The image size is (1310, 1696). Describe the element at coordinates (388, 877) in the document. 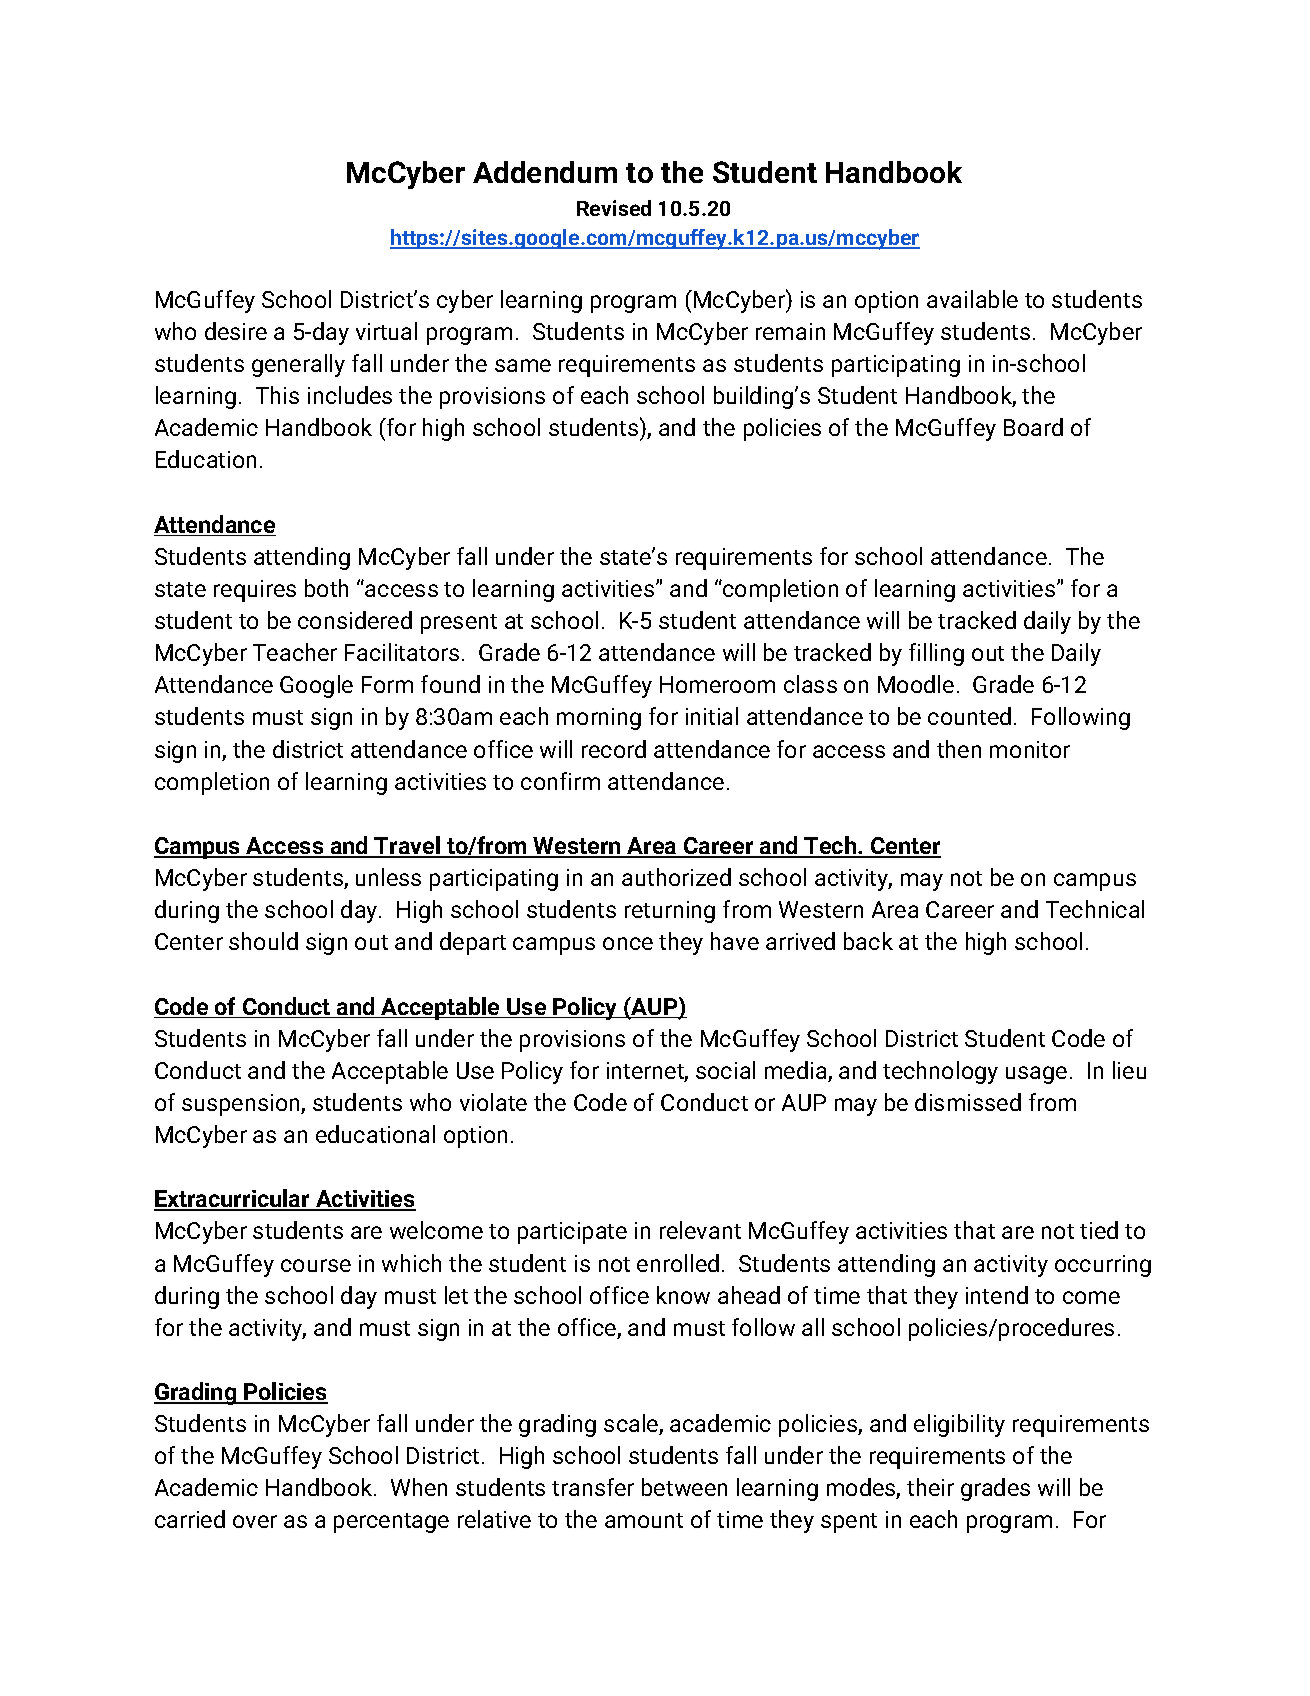

I see `unless` at that location.
